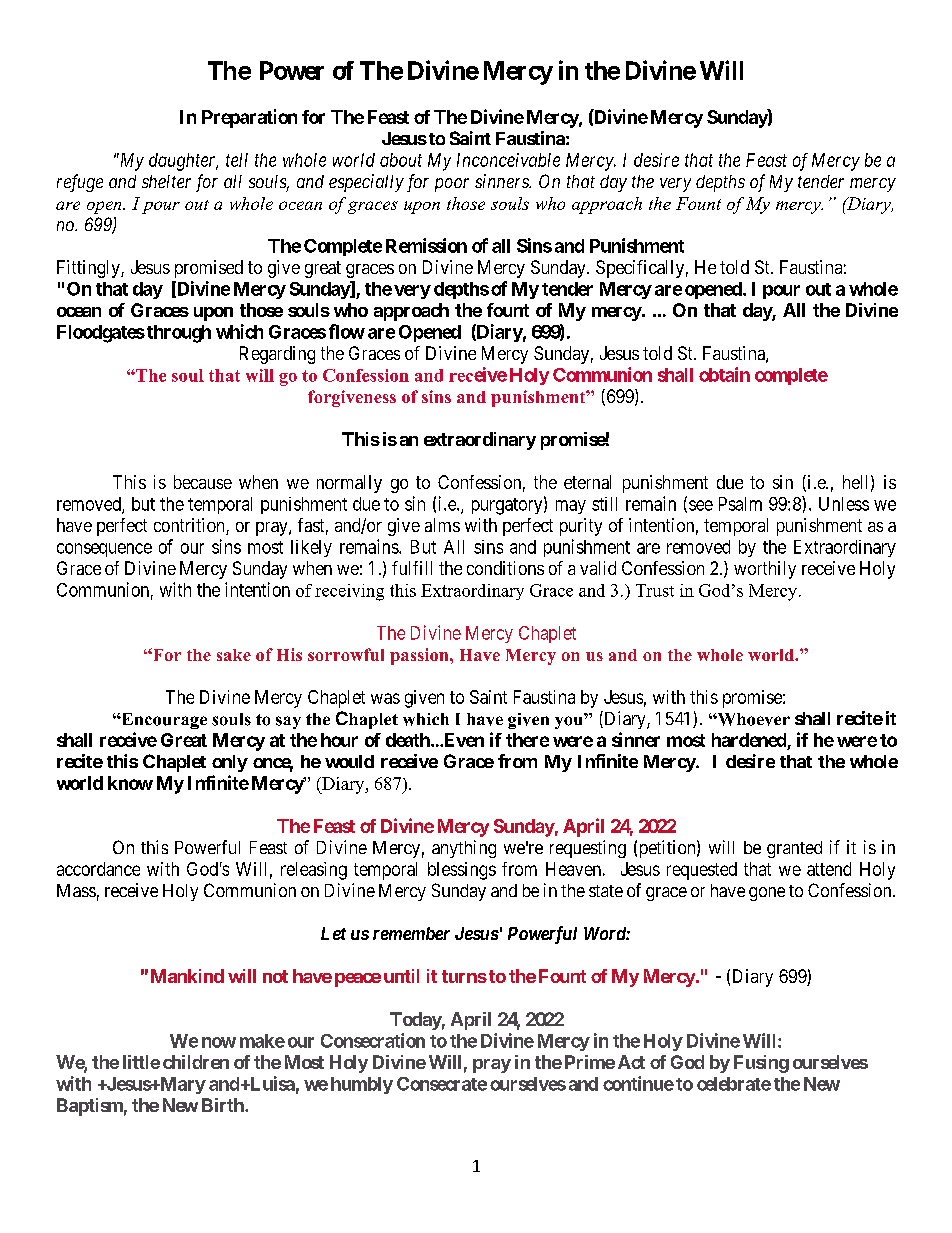 This screenshot has width=952, height=1233. I want to click on passion, so click(420, 656).
